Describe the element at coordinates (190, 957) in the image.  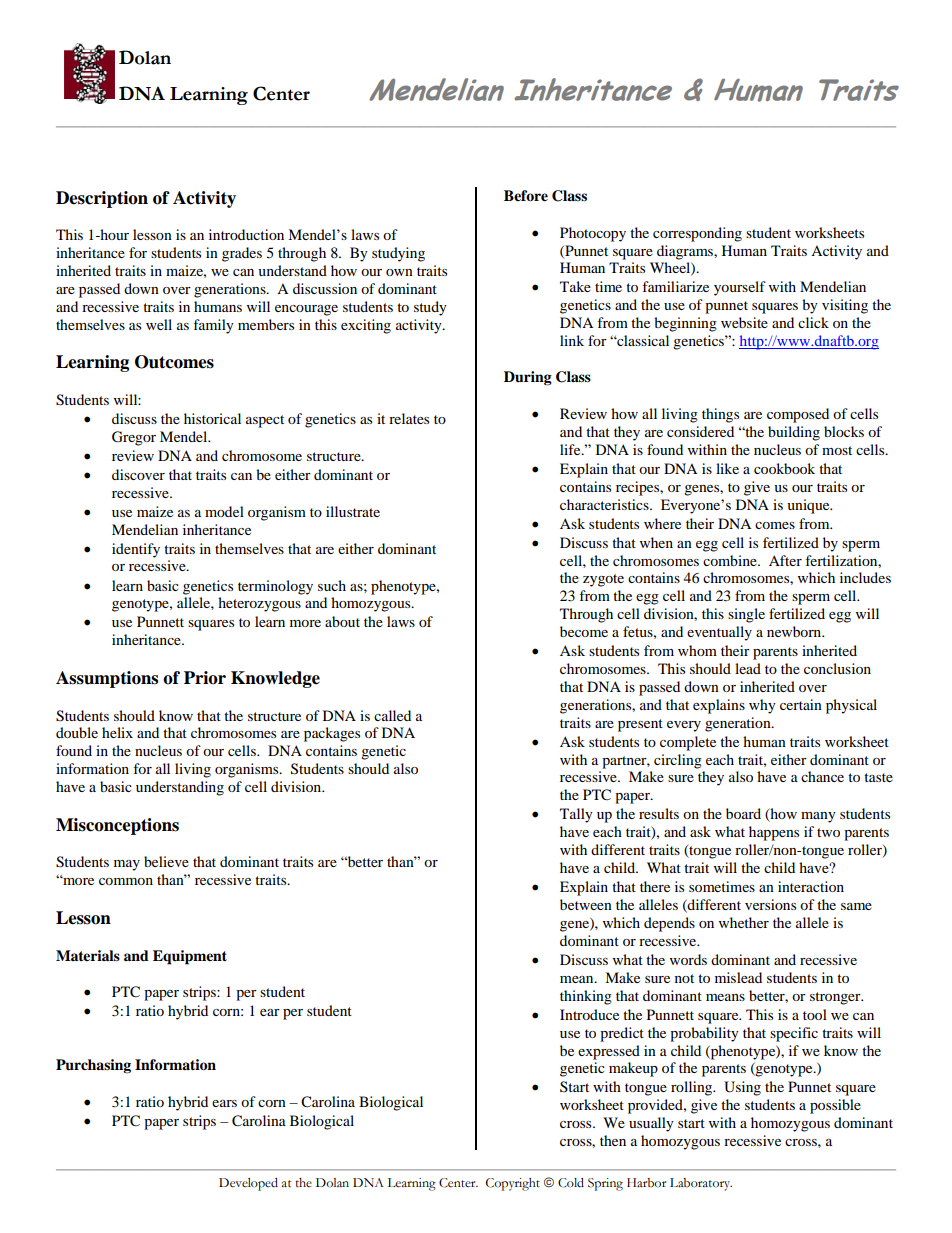
I see `Equipment` at that location.
